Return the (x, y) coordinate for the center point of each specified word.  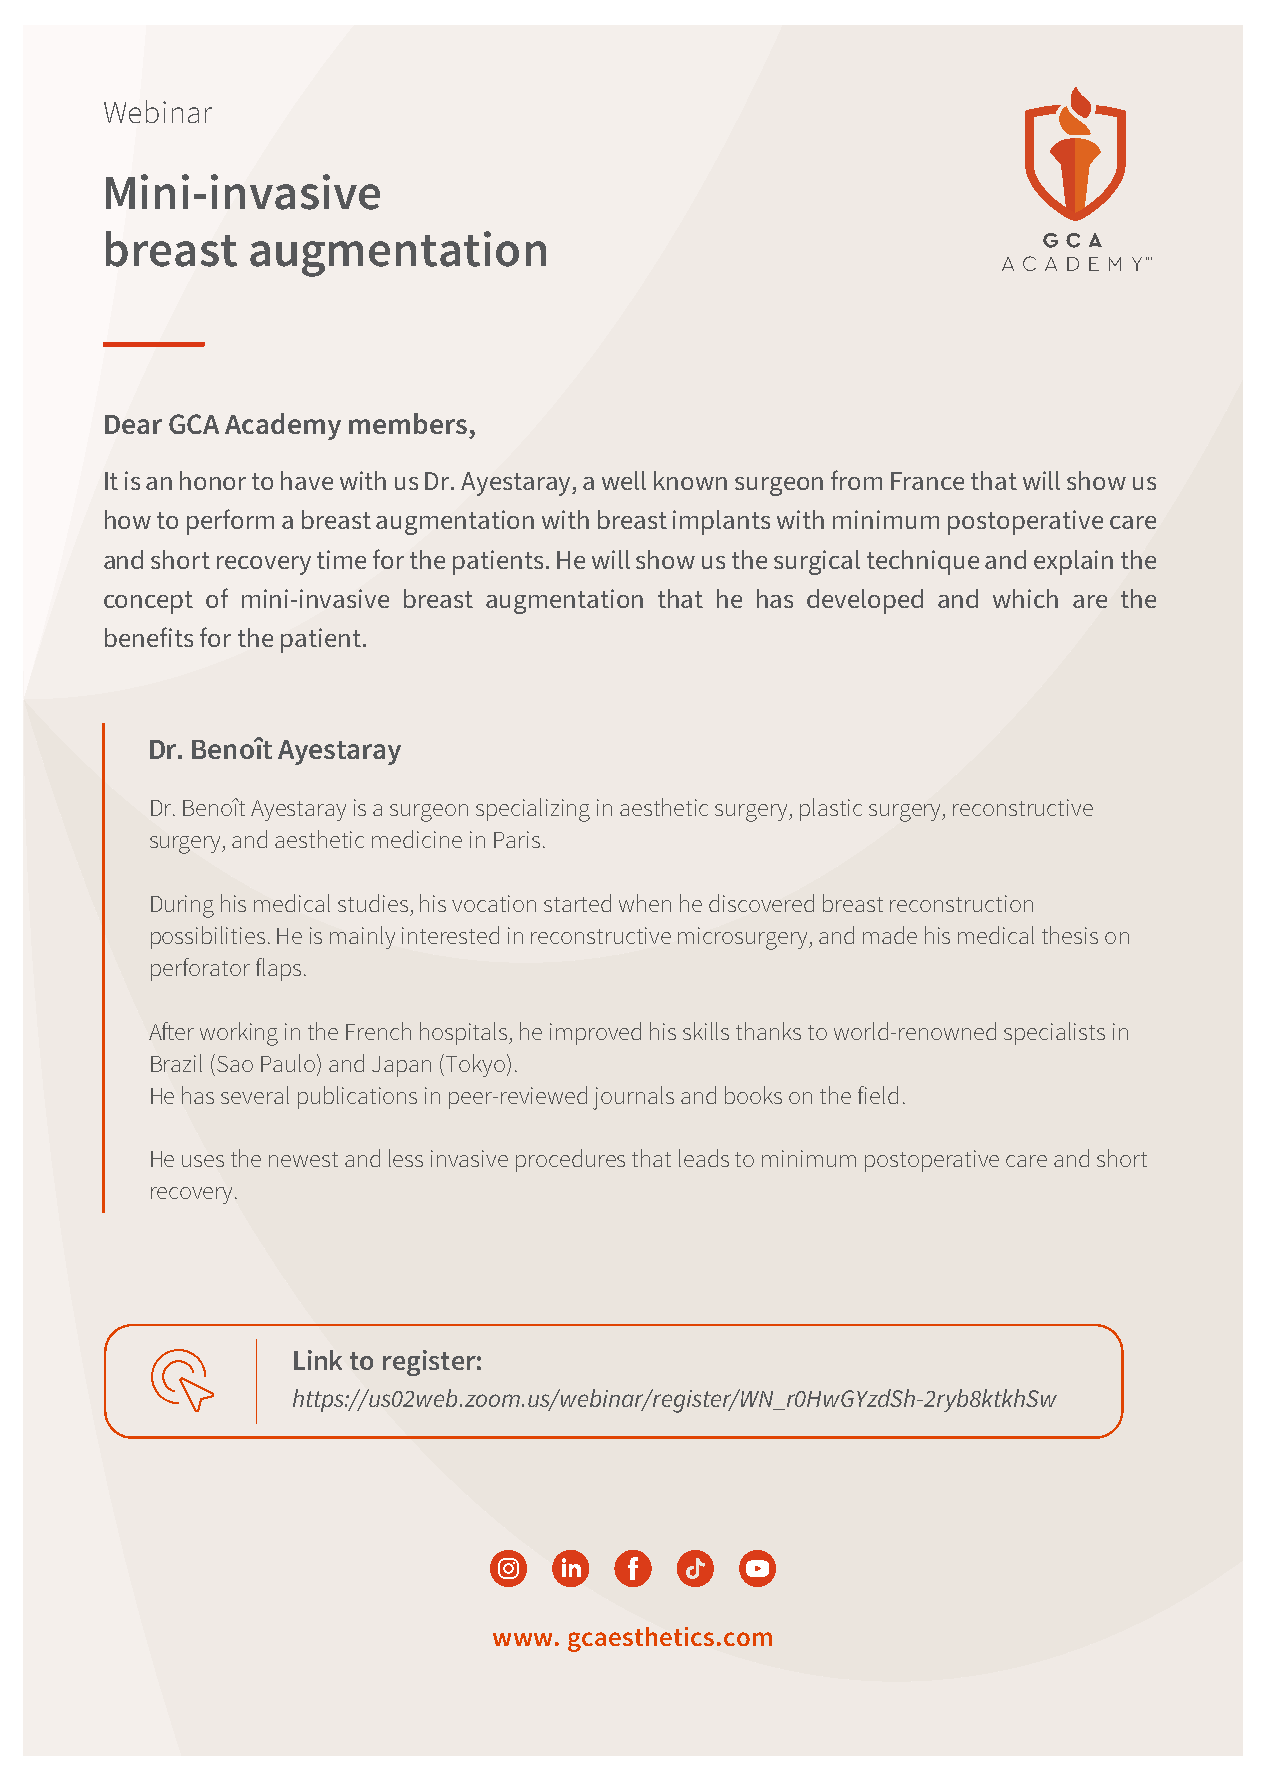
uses (203, 1161)
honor (213, 480)
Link (318, 1360)
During (182, 906)
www (522, 1639)
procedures (570, 1160)
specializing (533, 810)
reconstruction (961, 903)
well (624, 480)
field (878, 1095)
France (927, 481)
